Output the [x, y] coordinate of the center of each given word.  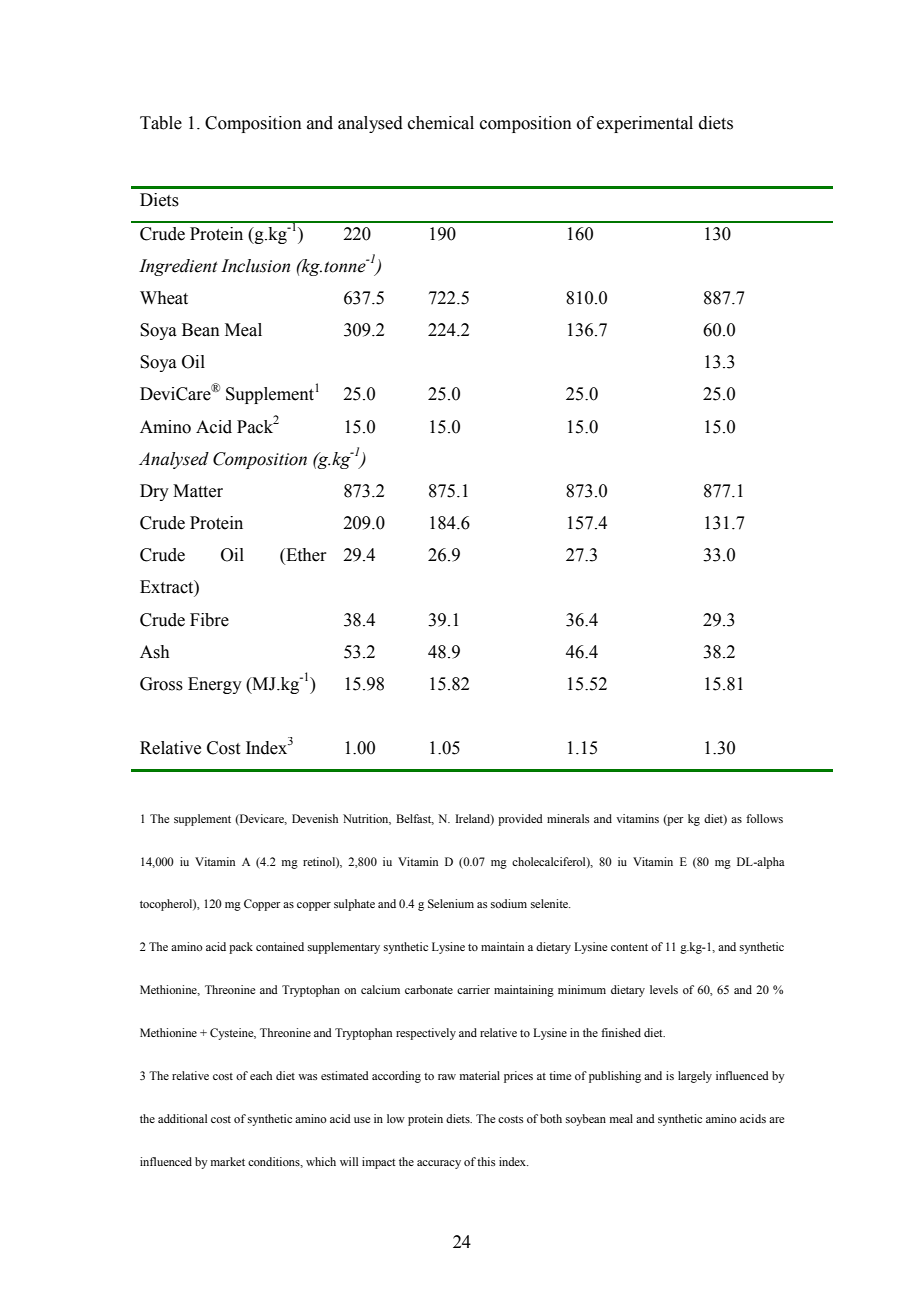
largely [695, 1077]
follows [764, 818]
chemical [441, 123]
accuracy [439, 1164]
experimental [645, 124]
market [228, 1161]
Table [161, 123]
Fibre [209, 620]
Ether [305, 556]
